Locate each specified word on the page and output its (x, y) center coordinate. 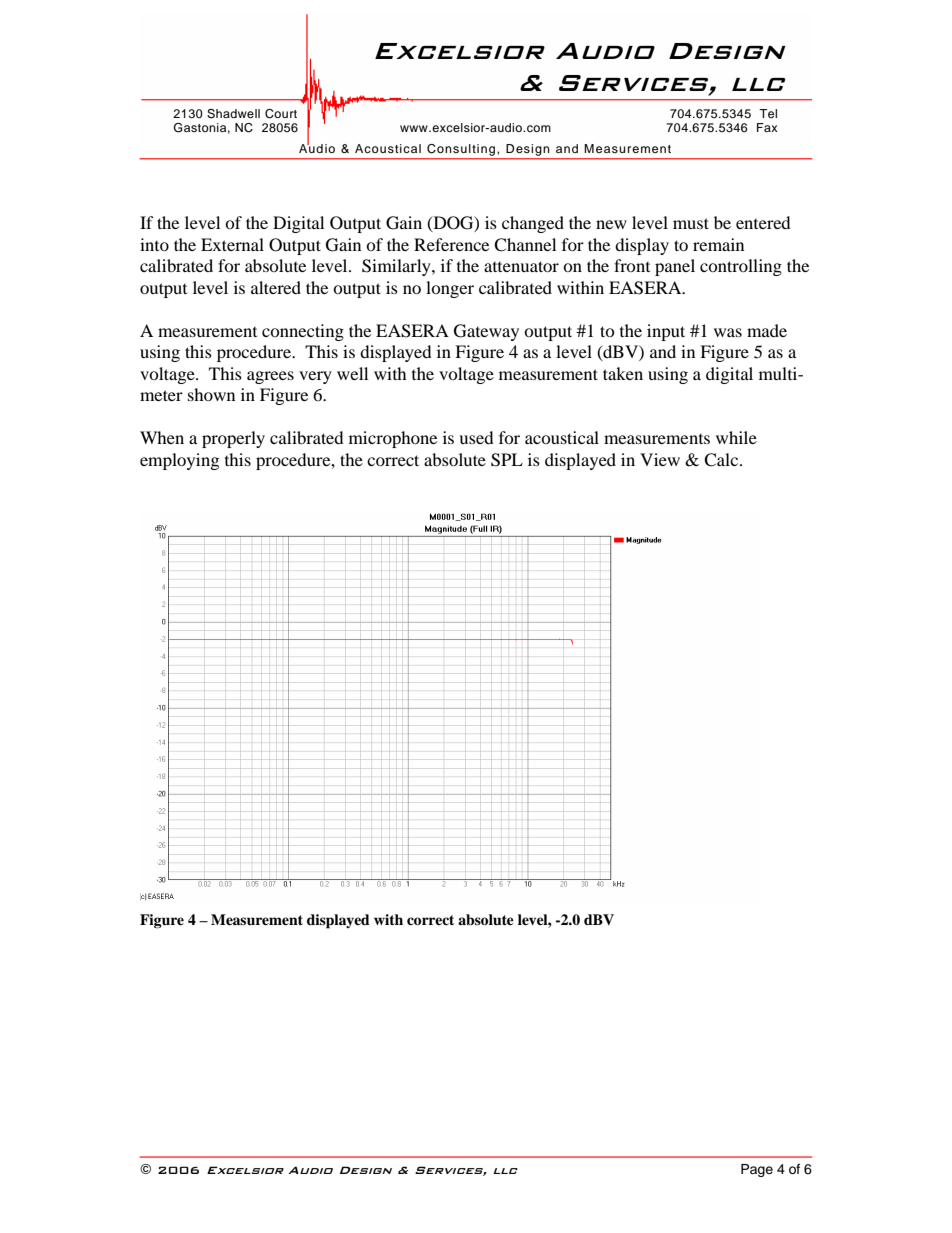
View (660, 459)
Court (281, 114)
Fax (767, 127)
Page (757, 1170)
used (476, 437)
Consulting (461, 150)
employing (179, 461)
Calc (722, 460)
